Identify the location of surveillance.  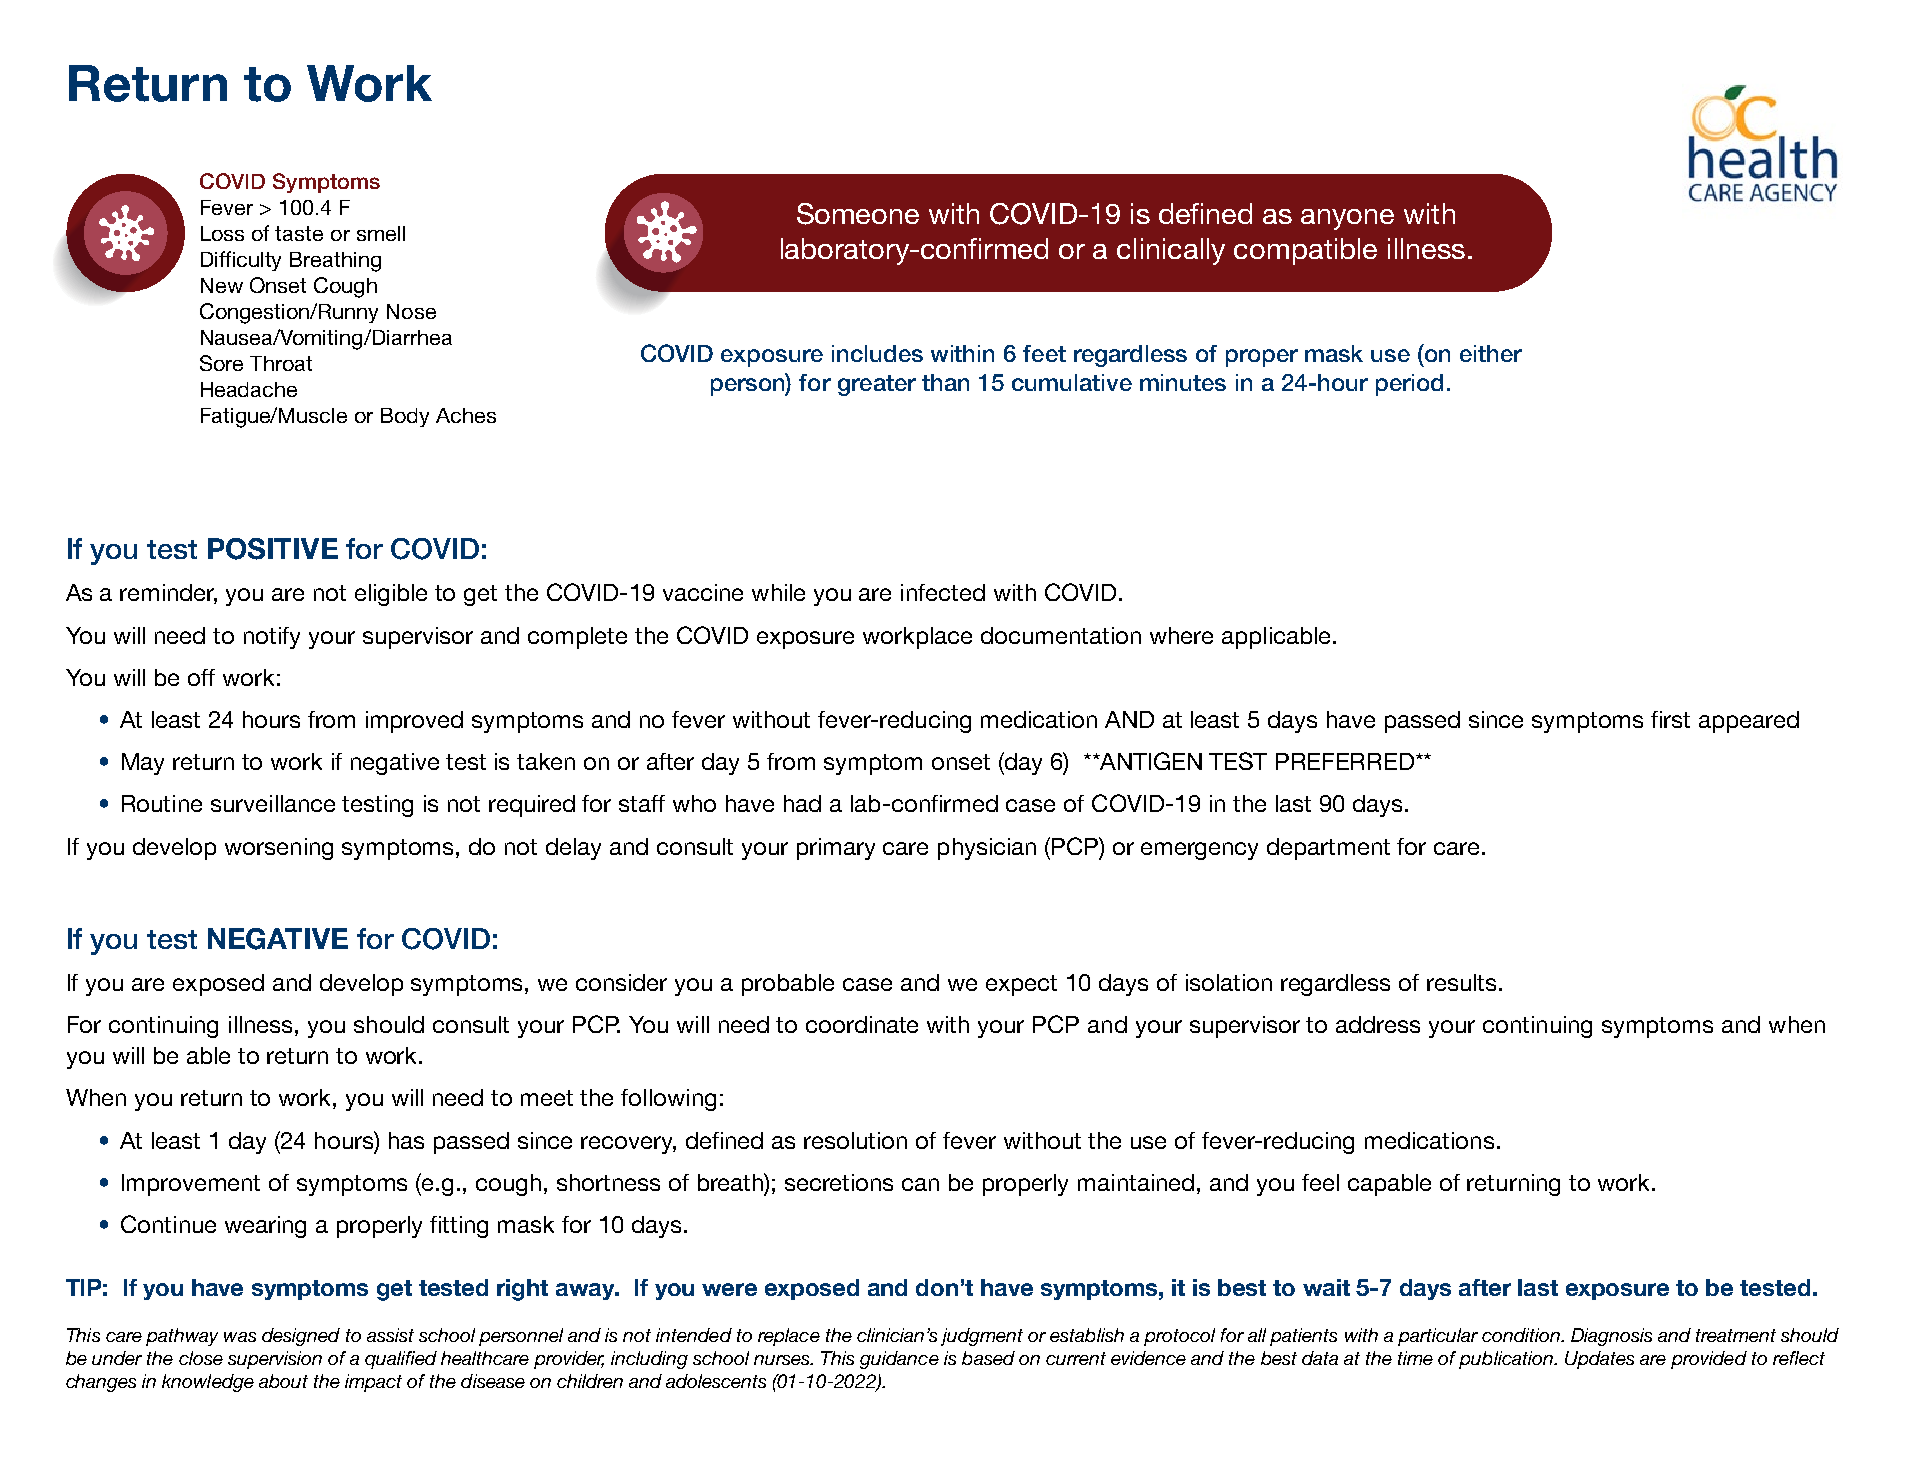
(273, 803).
